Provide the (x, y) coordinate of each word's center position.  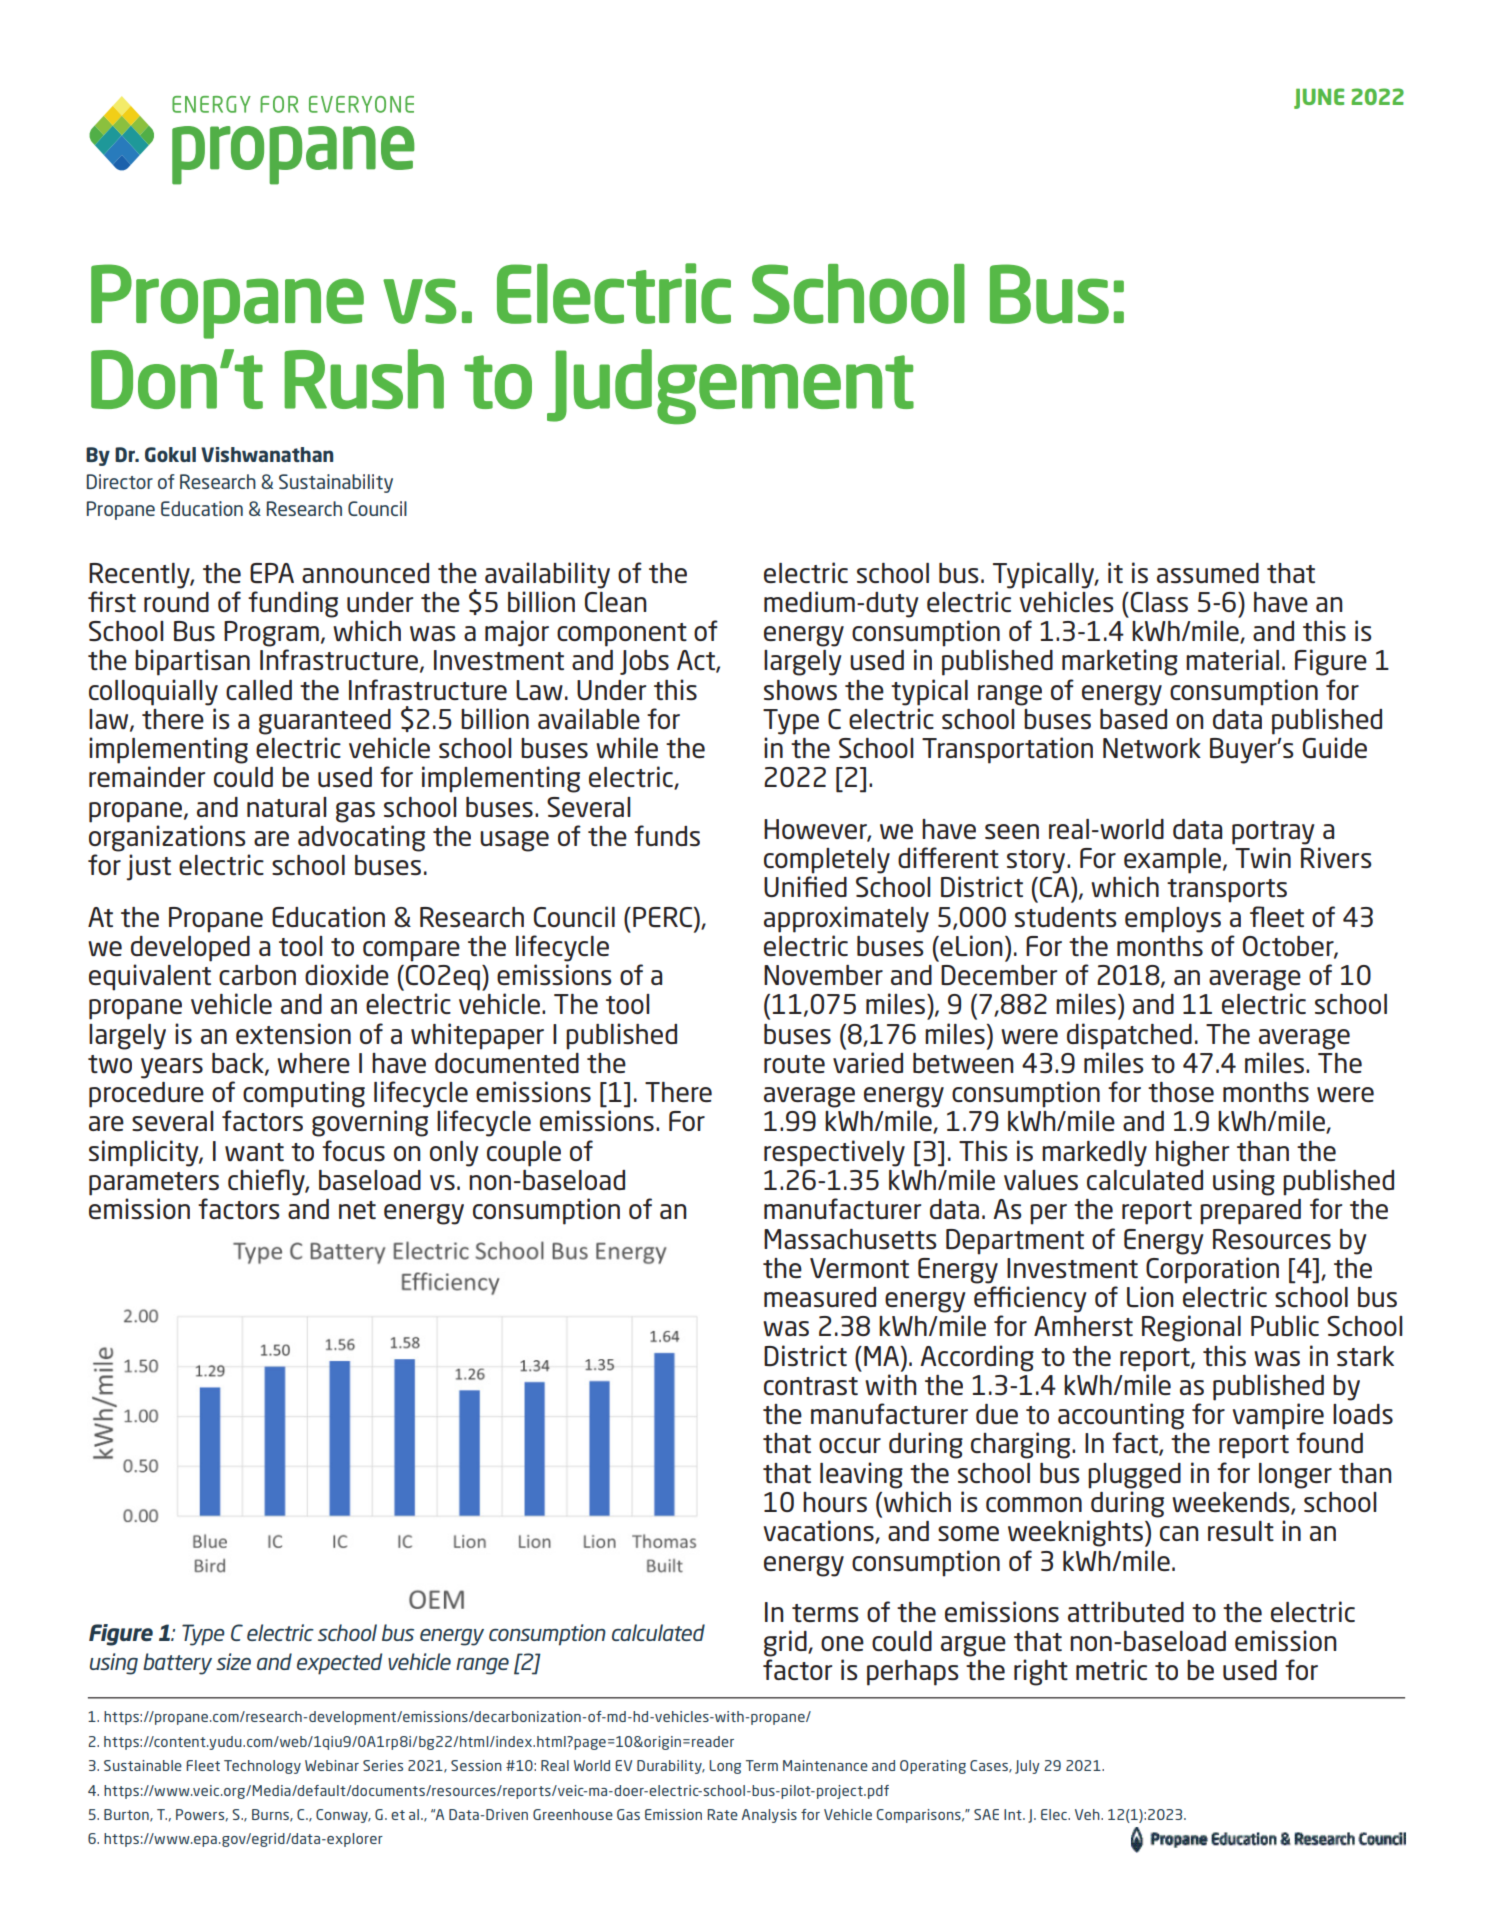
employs (1173, 920)
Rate (722, 1814)
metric (1111, 1669)
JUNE (1319, 98)
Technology (262, 1767)
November (823, 975)
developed (190, 949)
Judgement (730, 387)
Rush (364, 379)
